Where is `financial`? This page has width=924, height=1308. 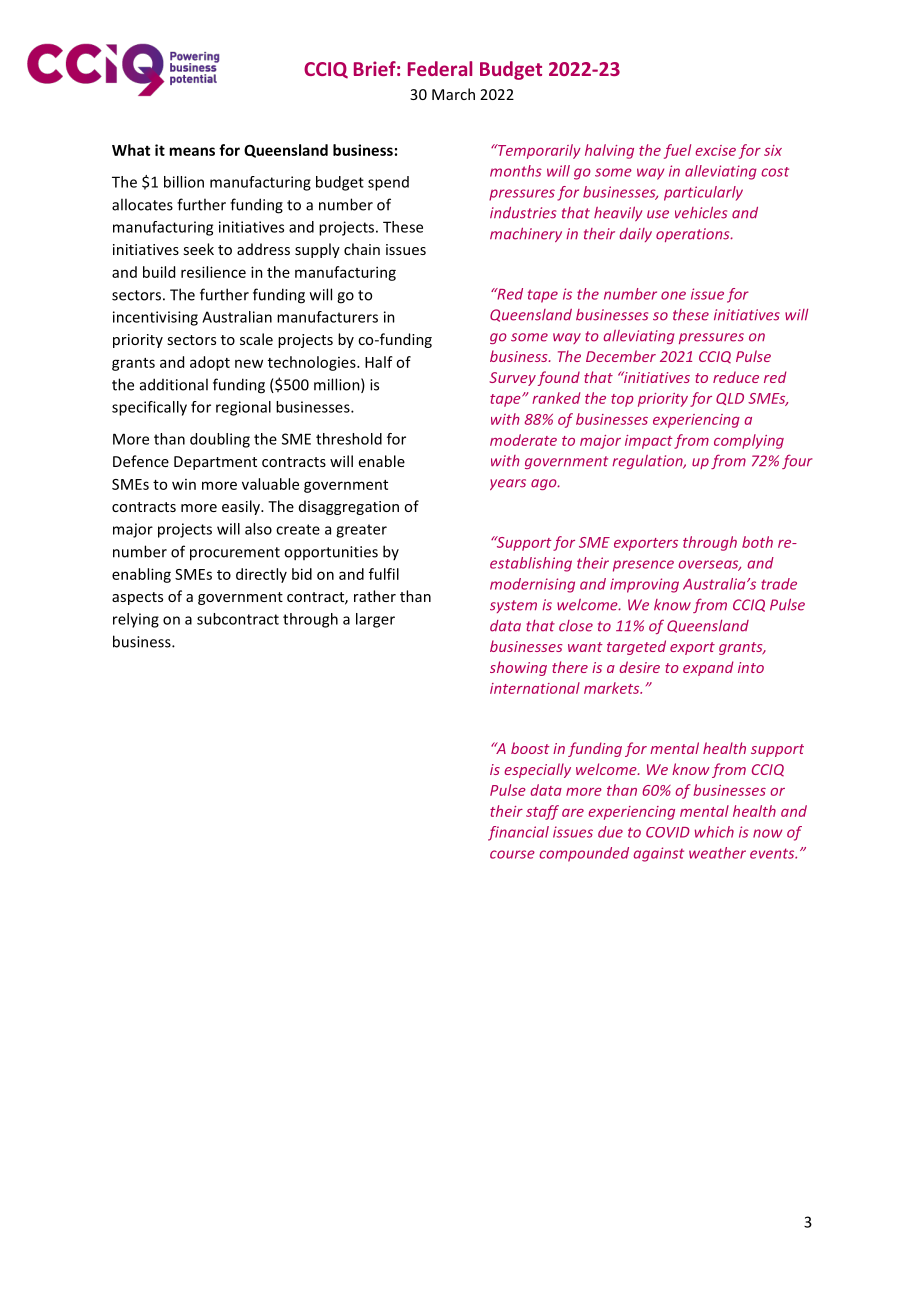 financial is located at coordinates (518, 833).
